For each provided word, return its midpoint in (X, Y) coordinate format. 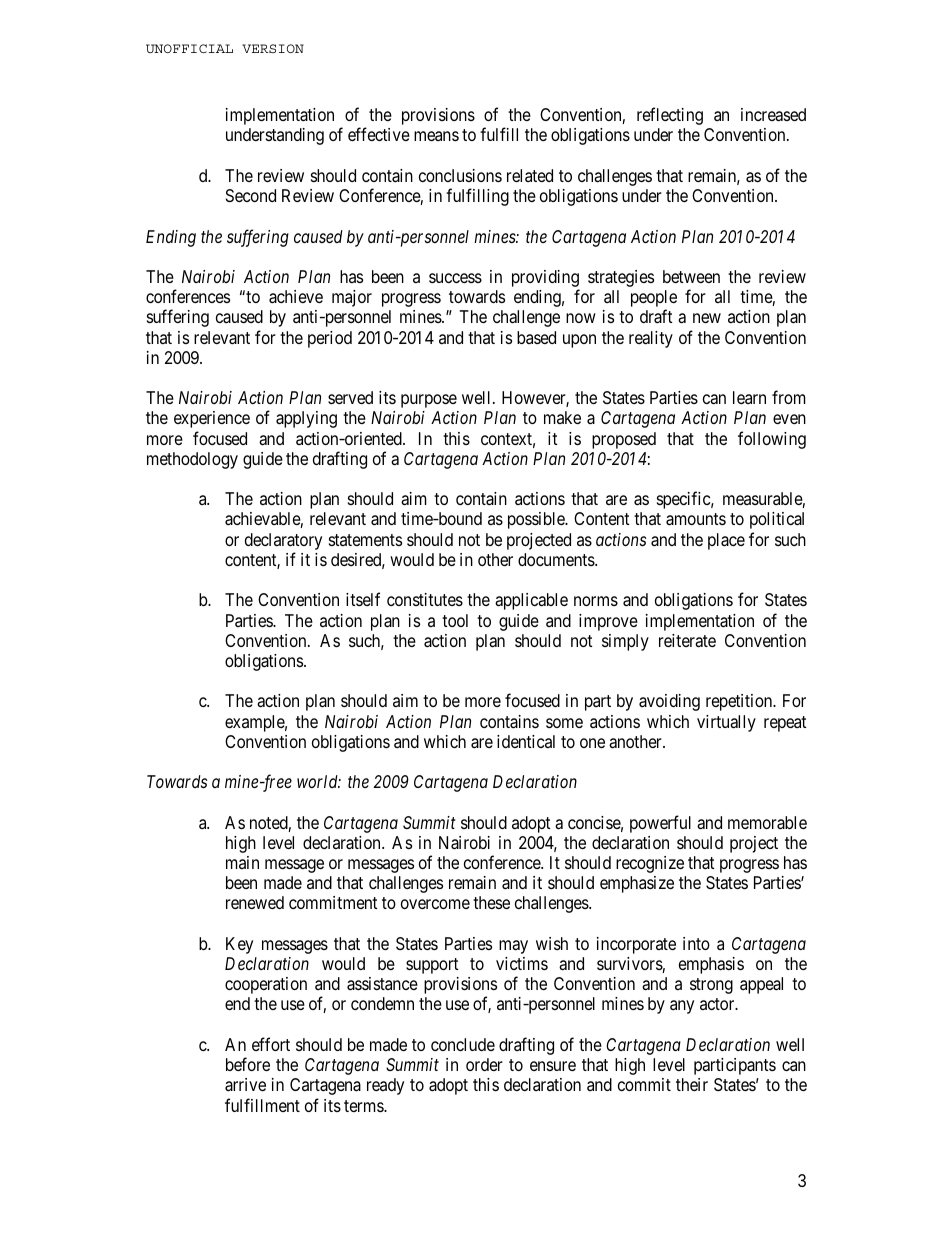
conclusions (460, 175)
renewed (255, 902)
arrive (245, 1085)
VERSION (273, 48)
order (484, 1064)
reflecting (670, 116)
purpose (429, 401)
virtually (726, 723)
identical (526, 741)
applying (306, 419)
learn (749, 397)
